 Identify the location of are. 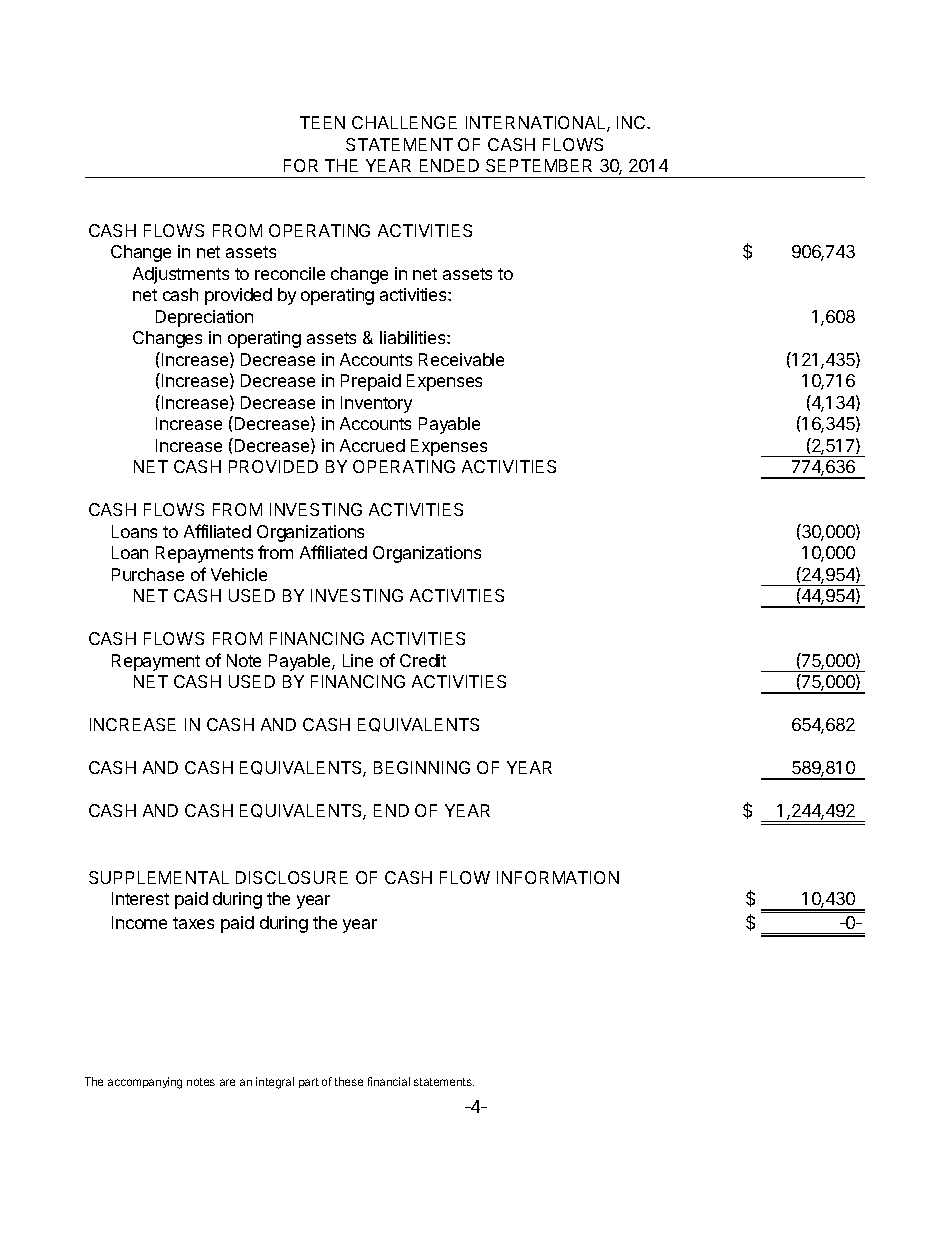
(227, 1082).
